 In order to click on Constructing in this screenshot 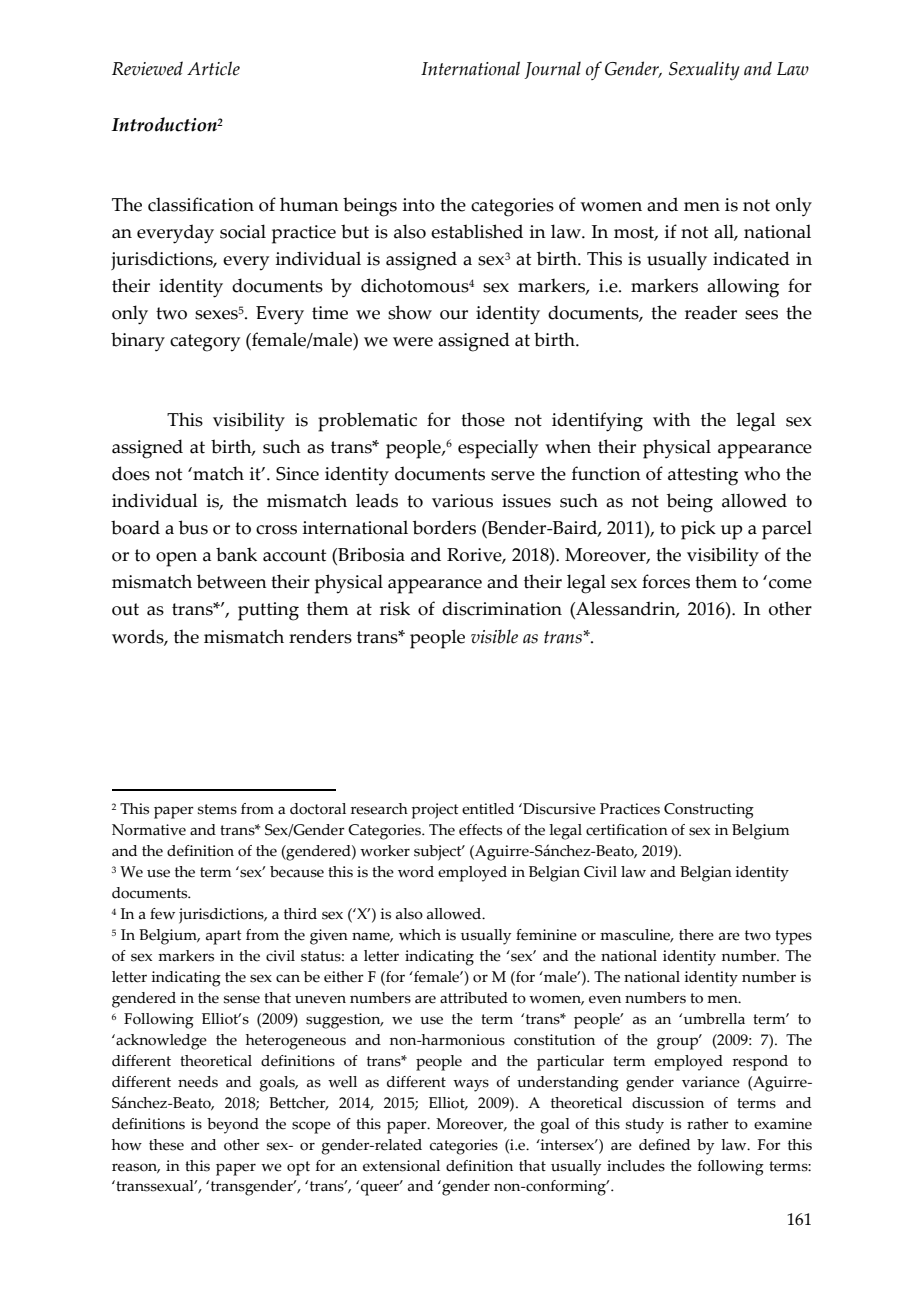, I will do `click(709, 811)`.
